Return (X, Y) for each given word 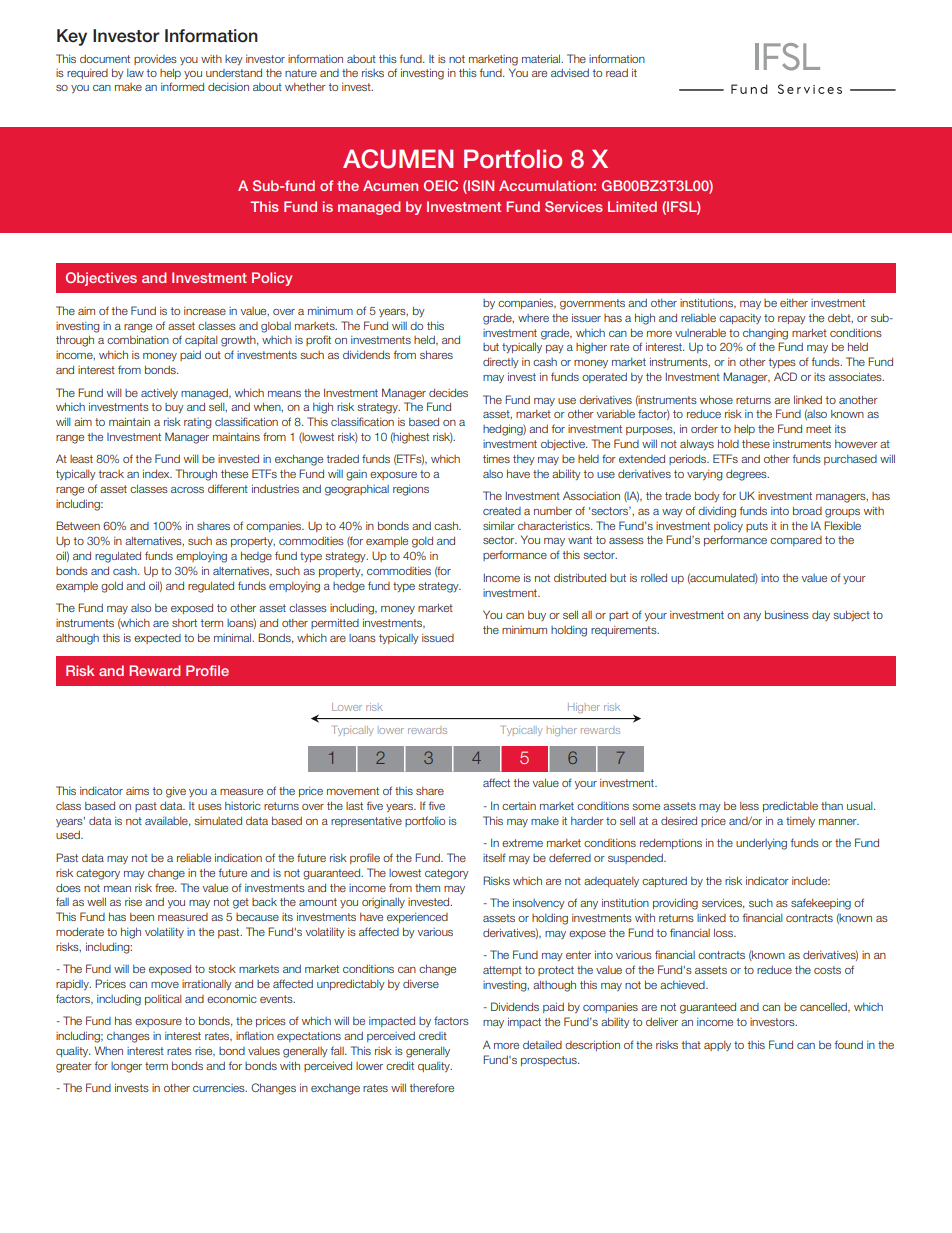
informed (182, 86)
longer (126, 1067)
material (542, 58)
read (617, 73)
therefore (432, 1087)
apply (717, 1046)
